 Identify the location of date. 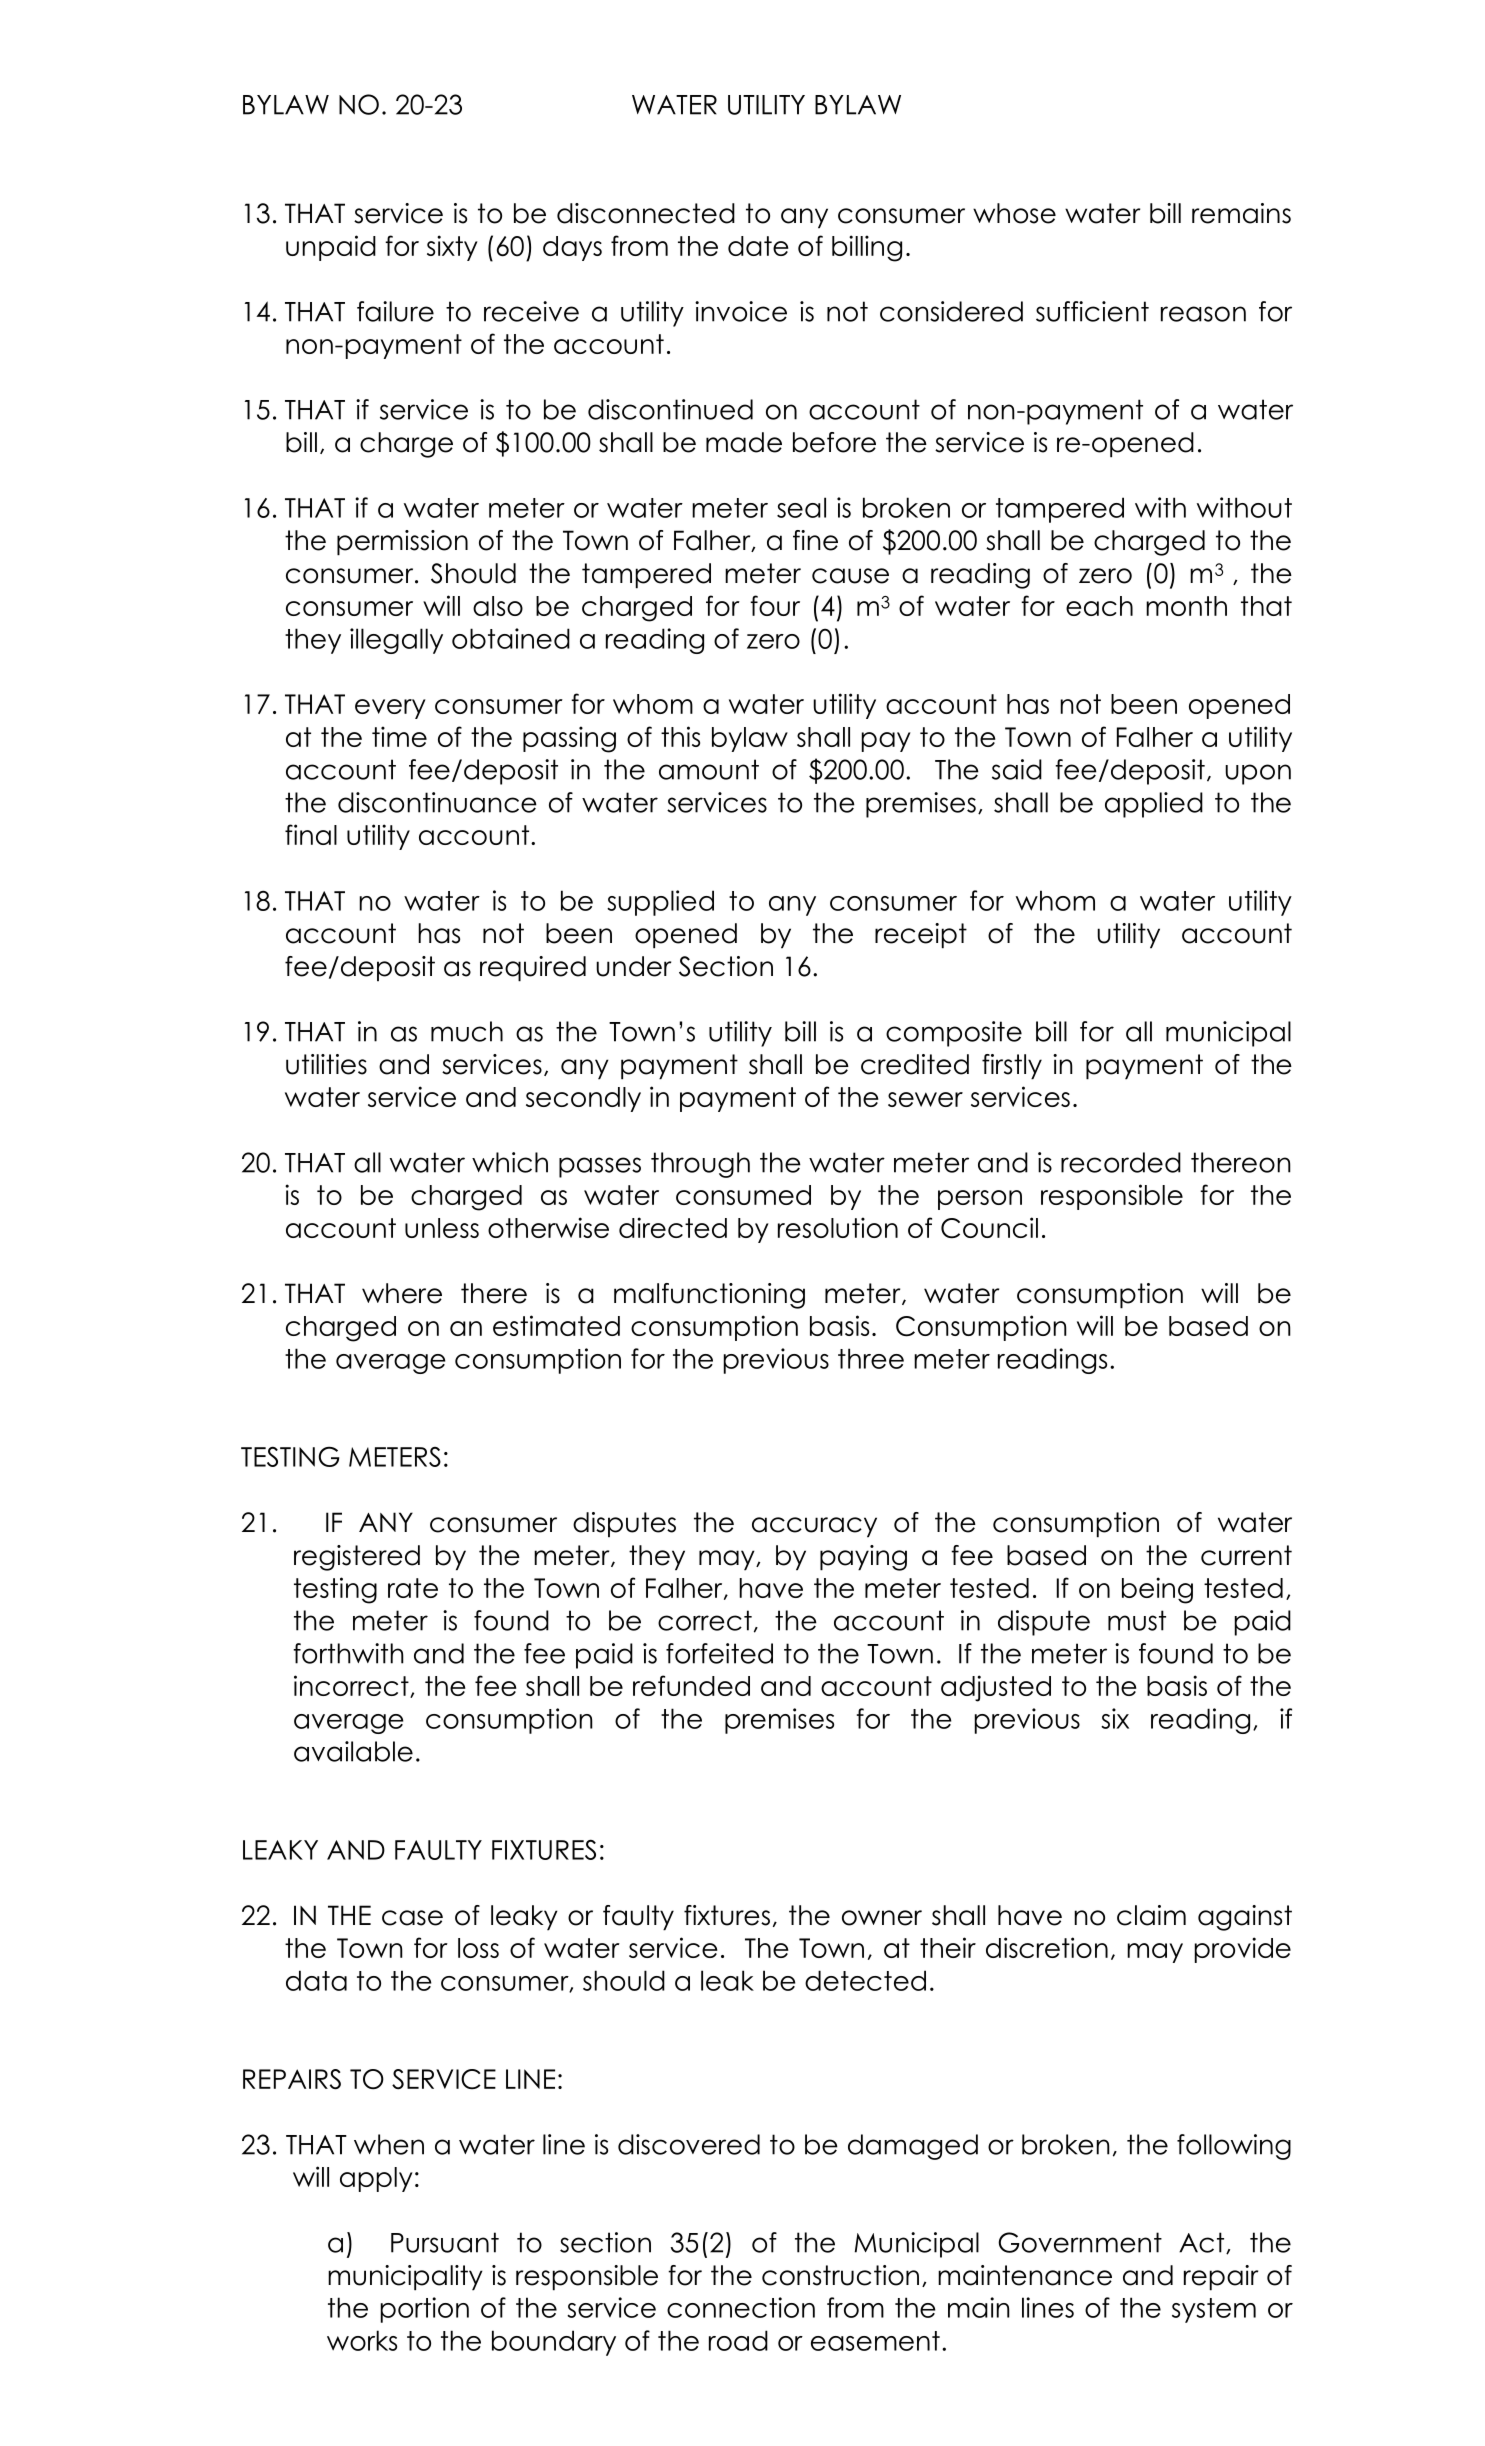
(758, 246).
